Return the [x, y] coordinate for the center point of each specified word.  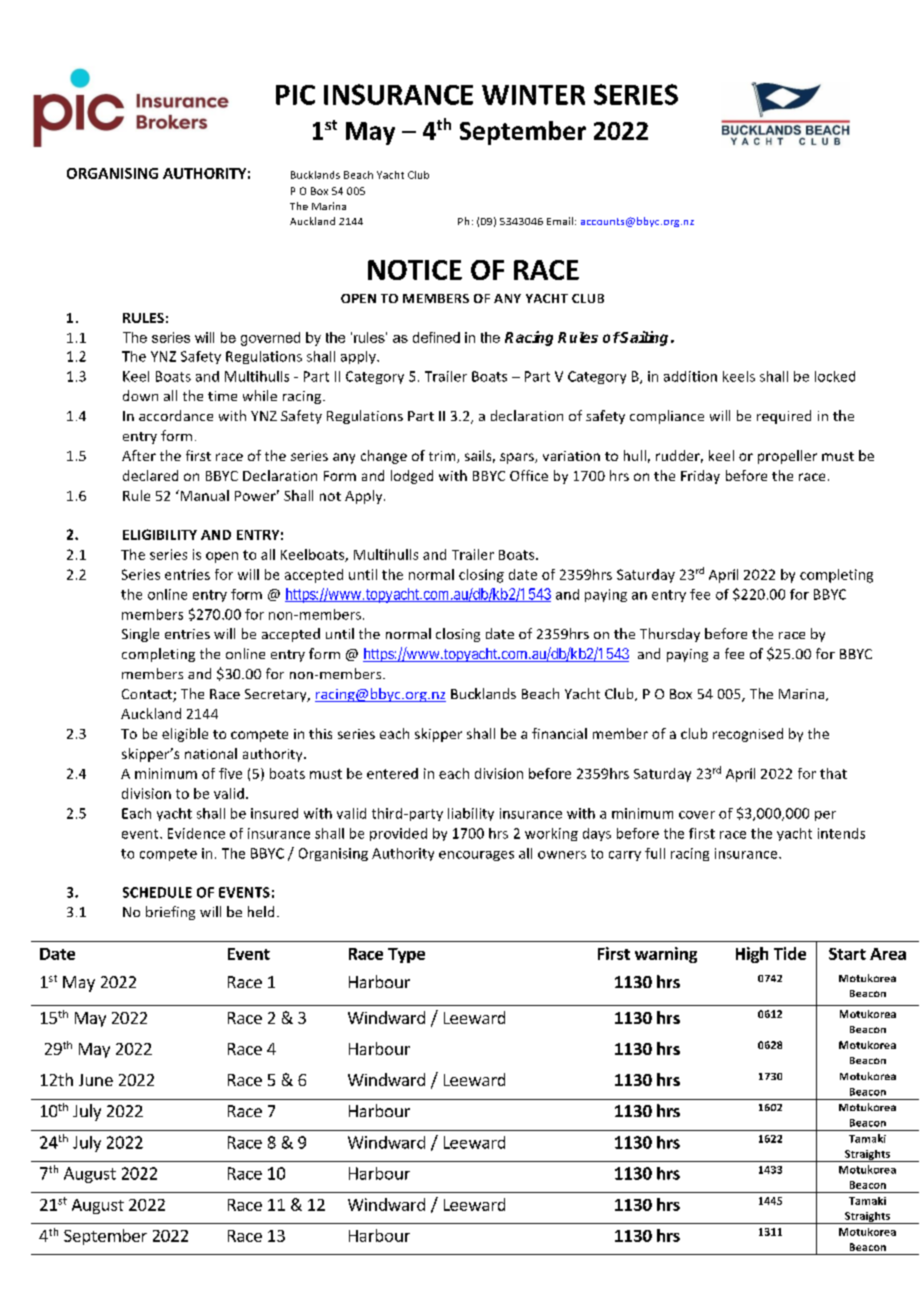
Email [561, 221]
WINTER [533, 95]
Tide [790, 953]
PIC [295, 95]
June [96, 1080]
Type [406, 955]
